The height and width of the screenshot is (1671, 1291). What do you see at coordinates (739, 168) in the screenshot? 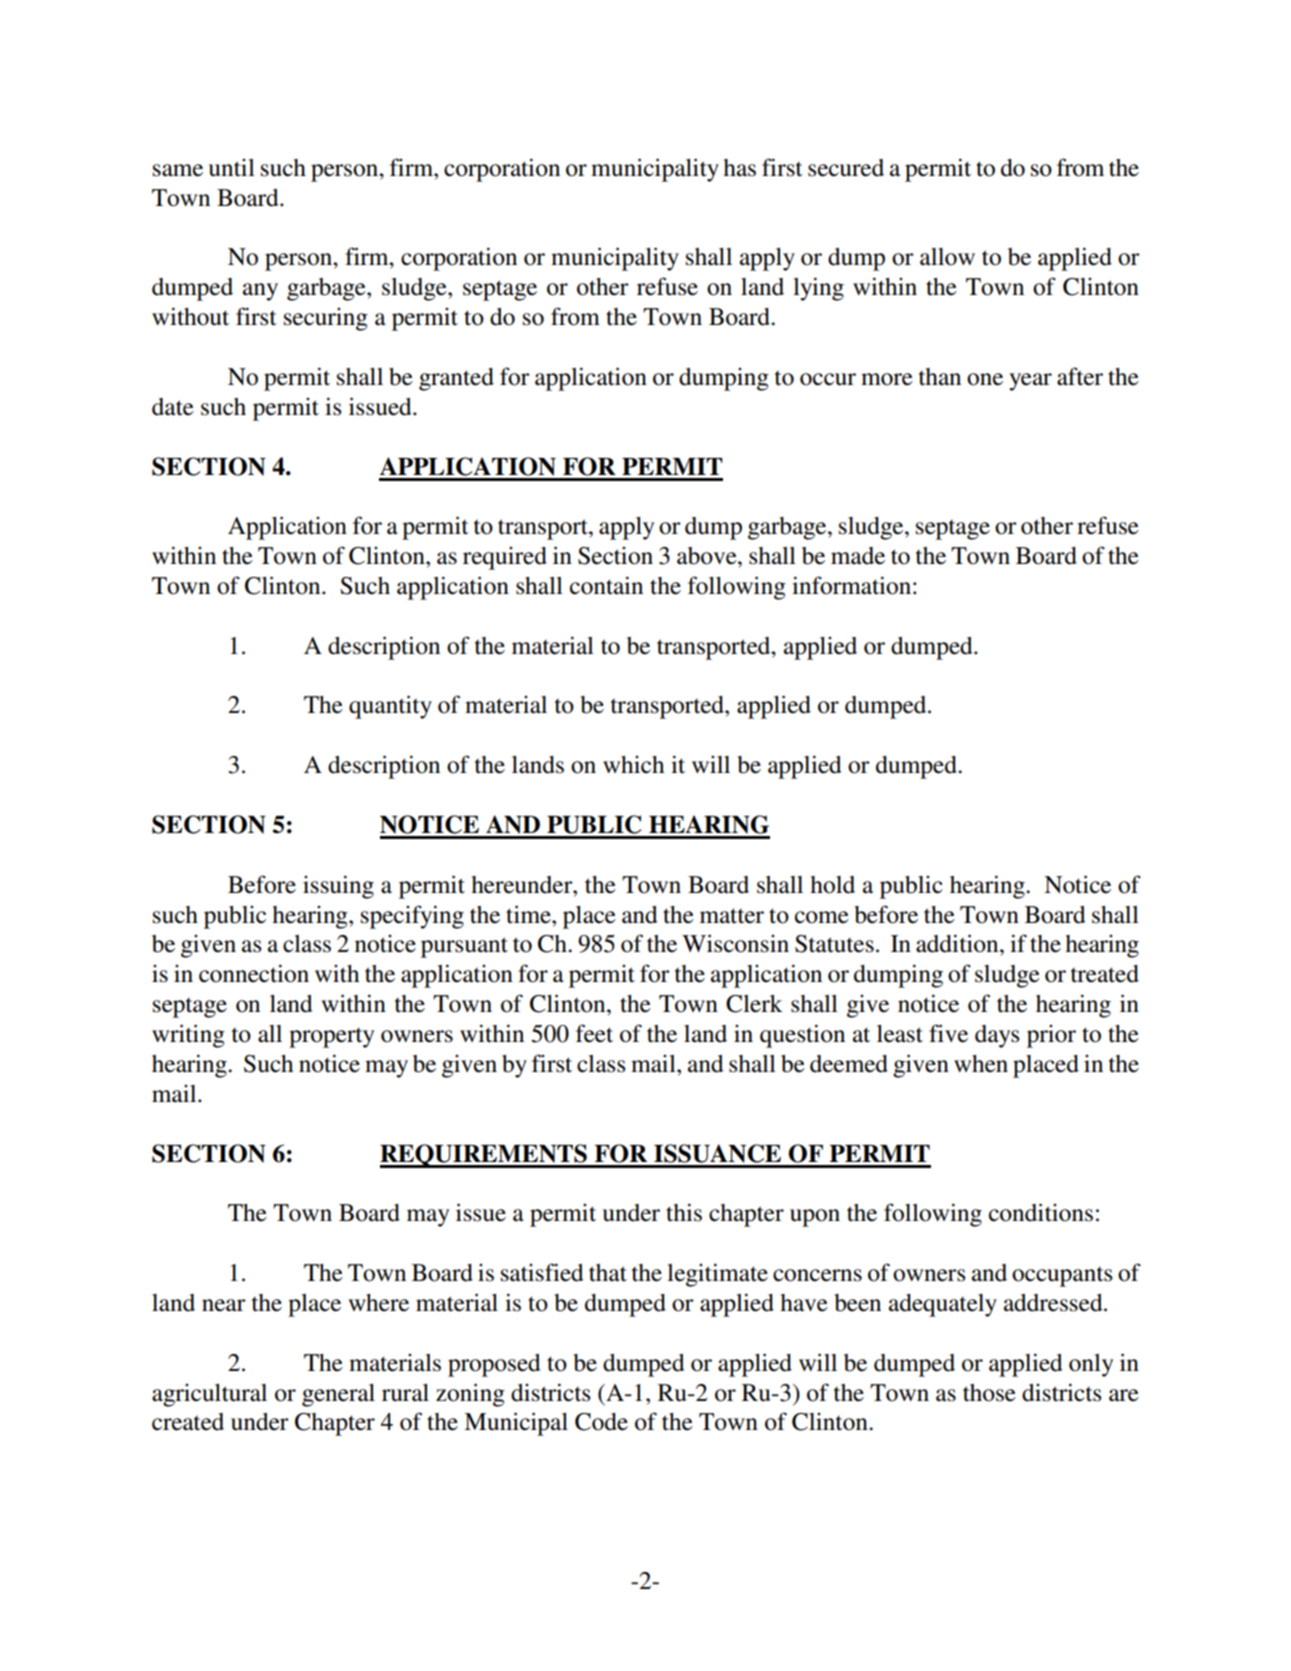
I see `has` at bounding box center [739, 168].
